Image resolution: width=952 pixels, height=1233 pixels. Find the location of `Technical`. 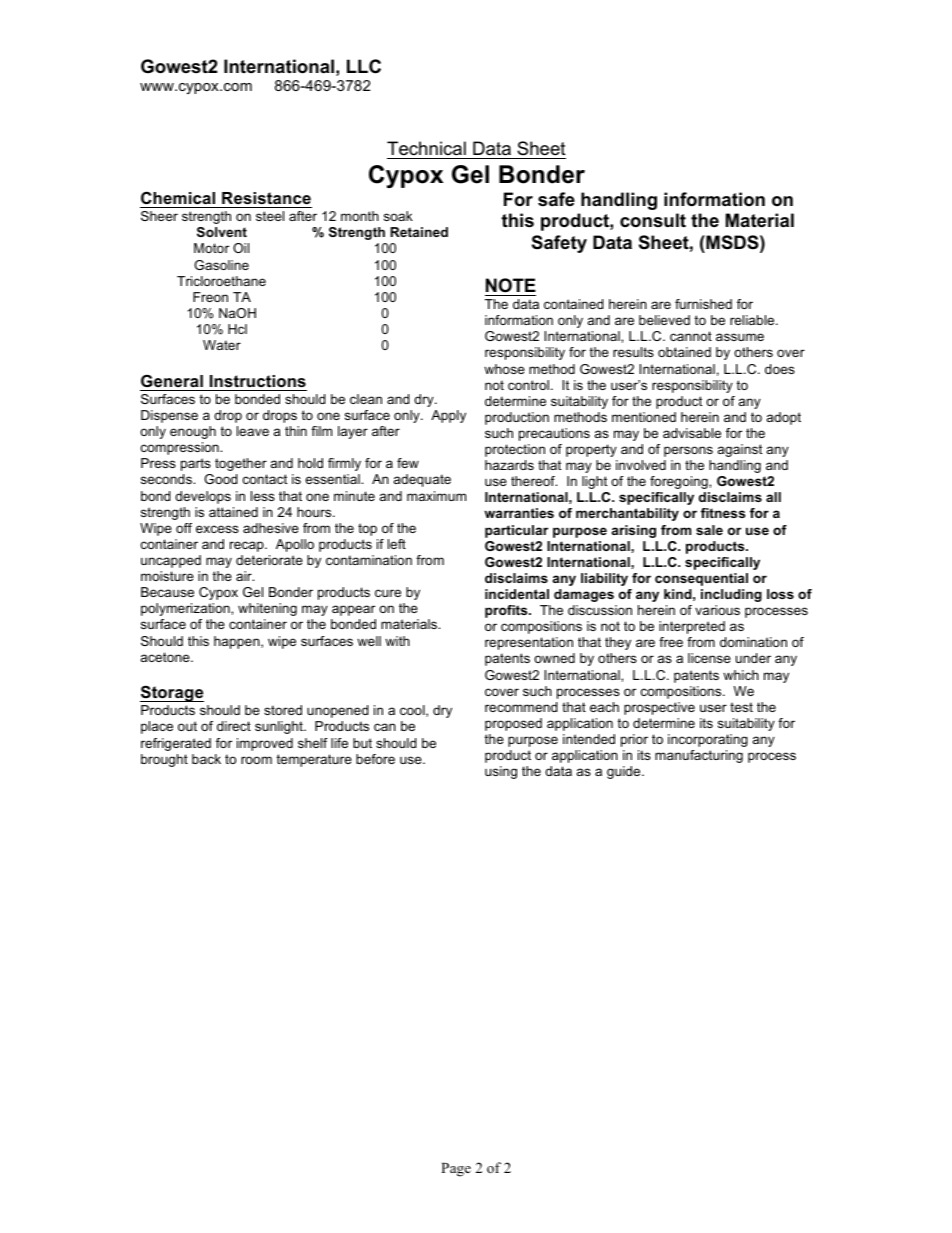

Technical is located at coordinates (426, 148).
